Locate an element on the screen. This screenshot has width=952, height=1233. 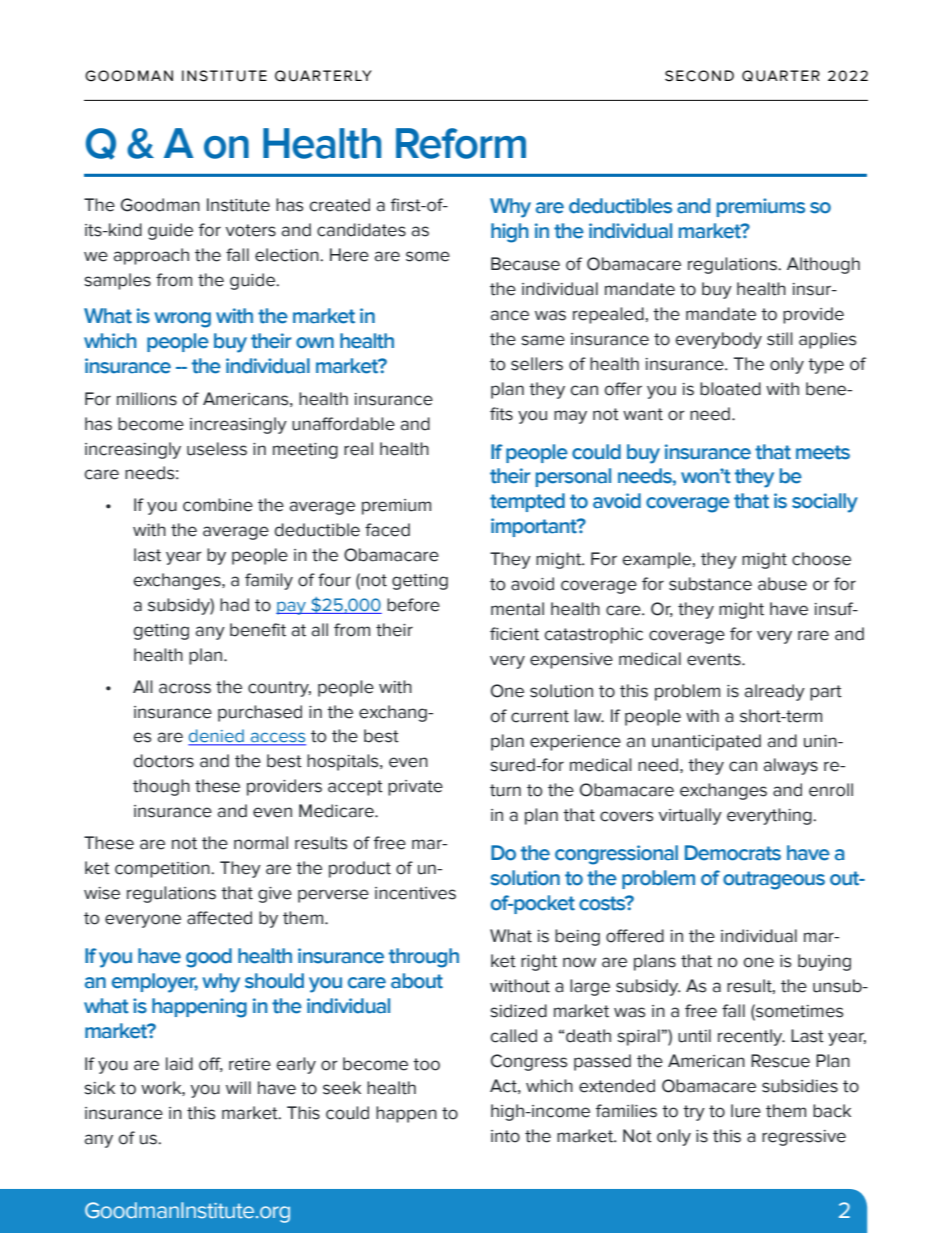
will is located at coordinates (238, 1087).
